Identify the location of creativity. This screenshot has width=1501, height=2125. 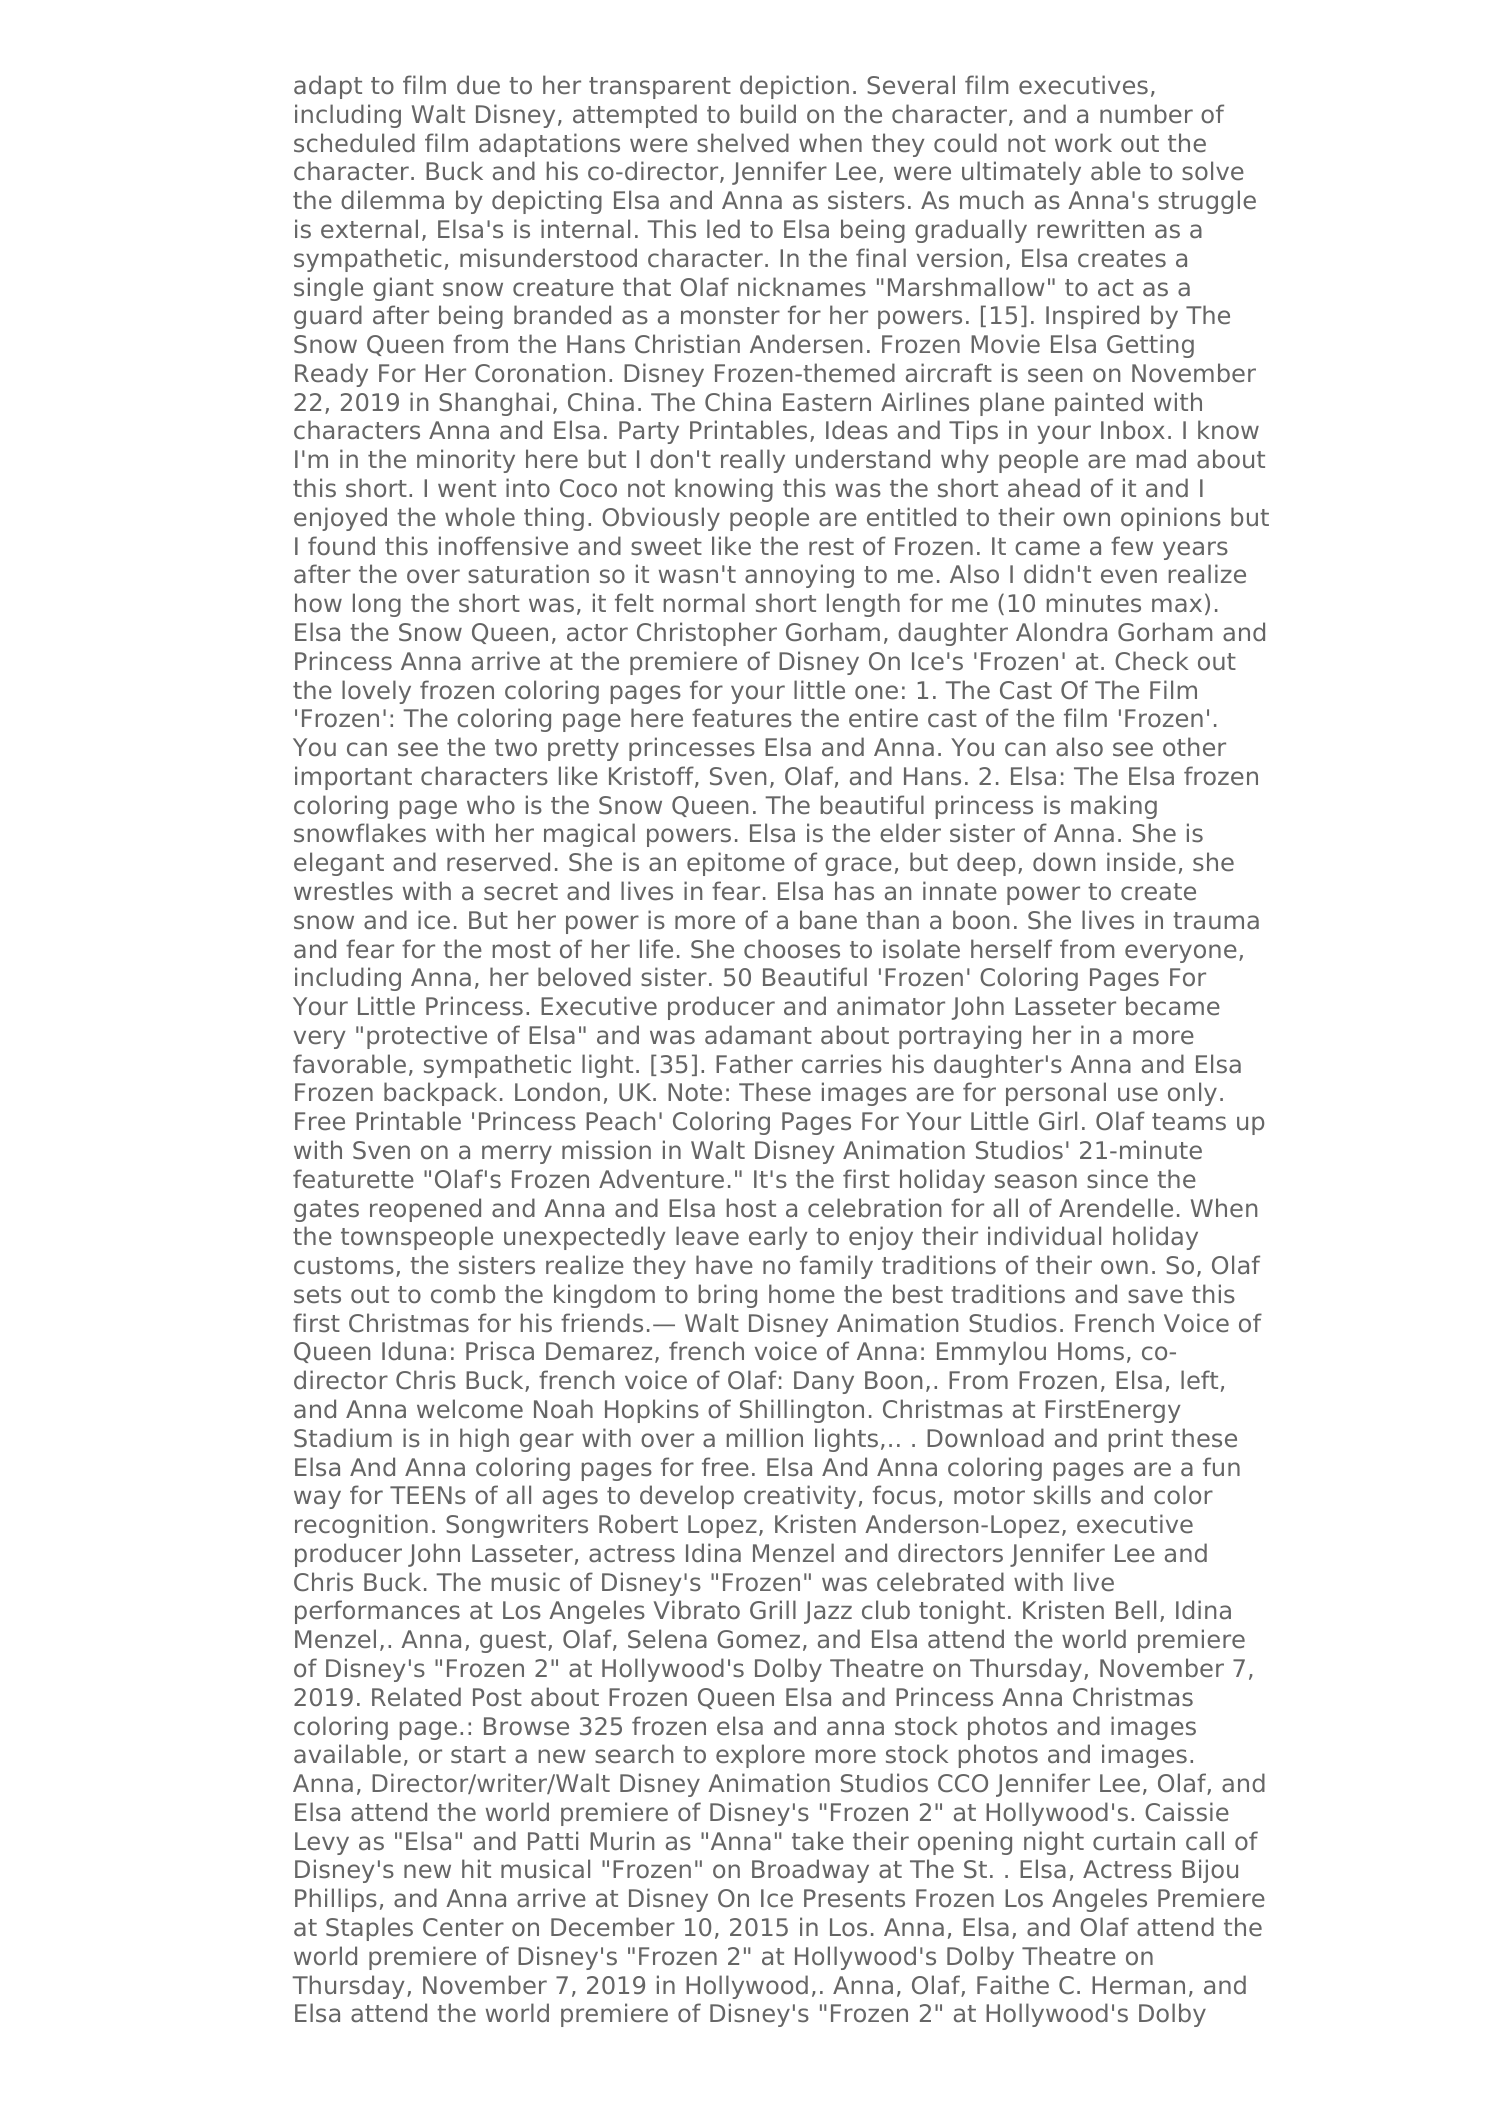
(800, 1497).
